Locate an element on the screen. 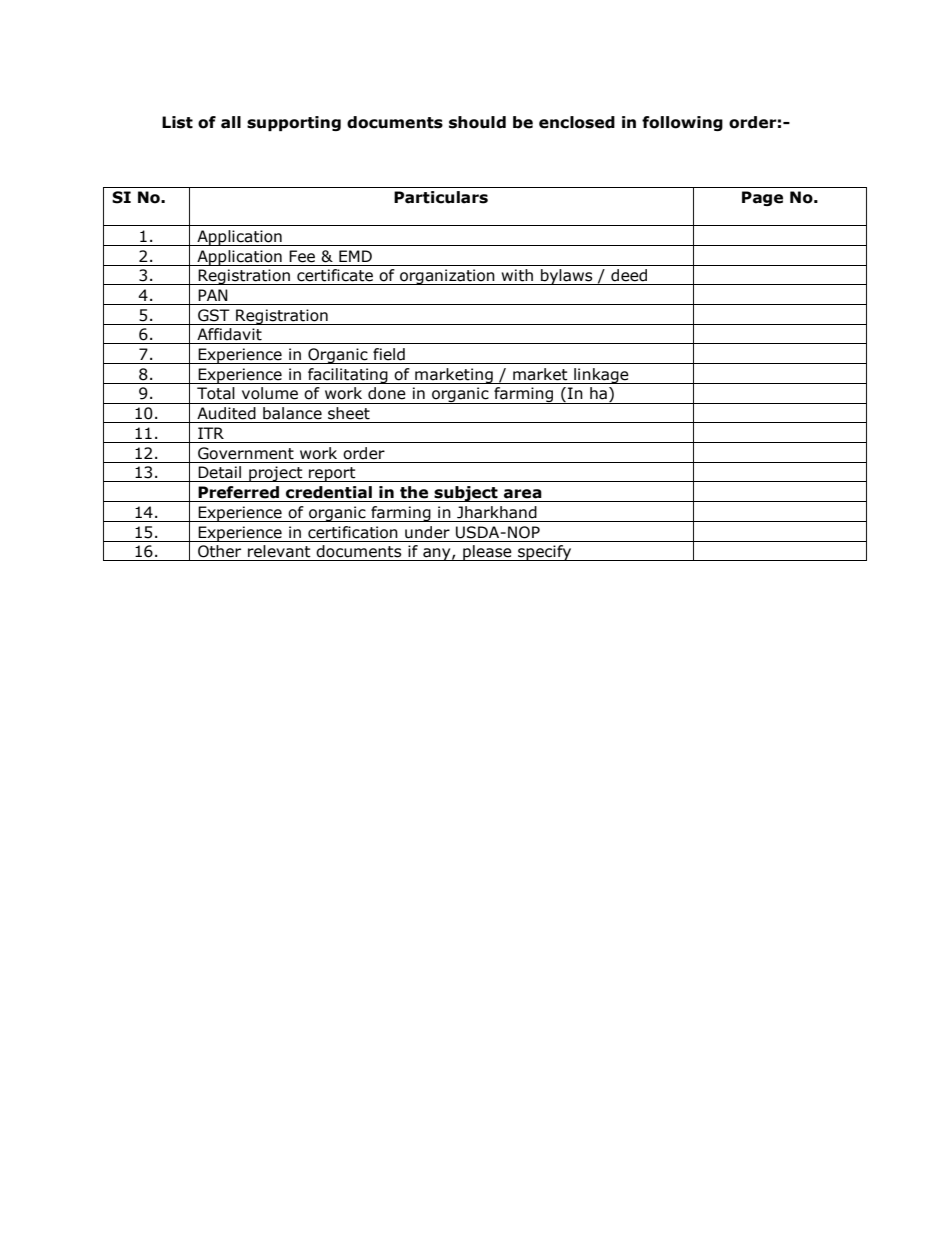  field is located at coordinates (389, 354).
